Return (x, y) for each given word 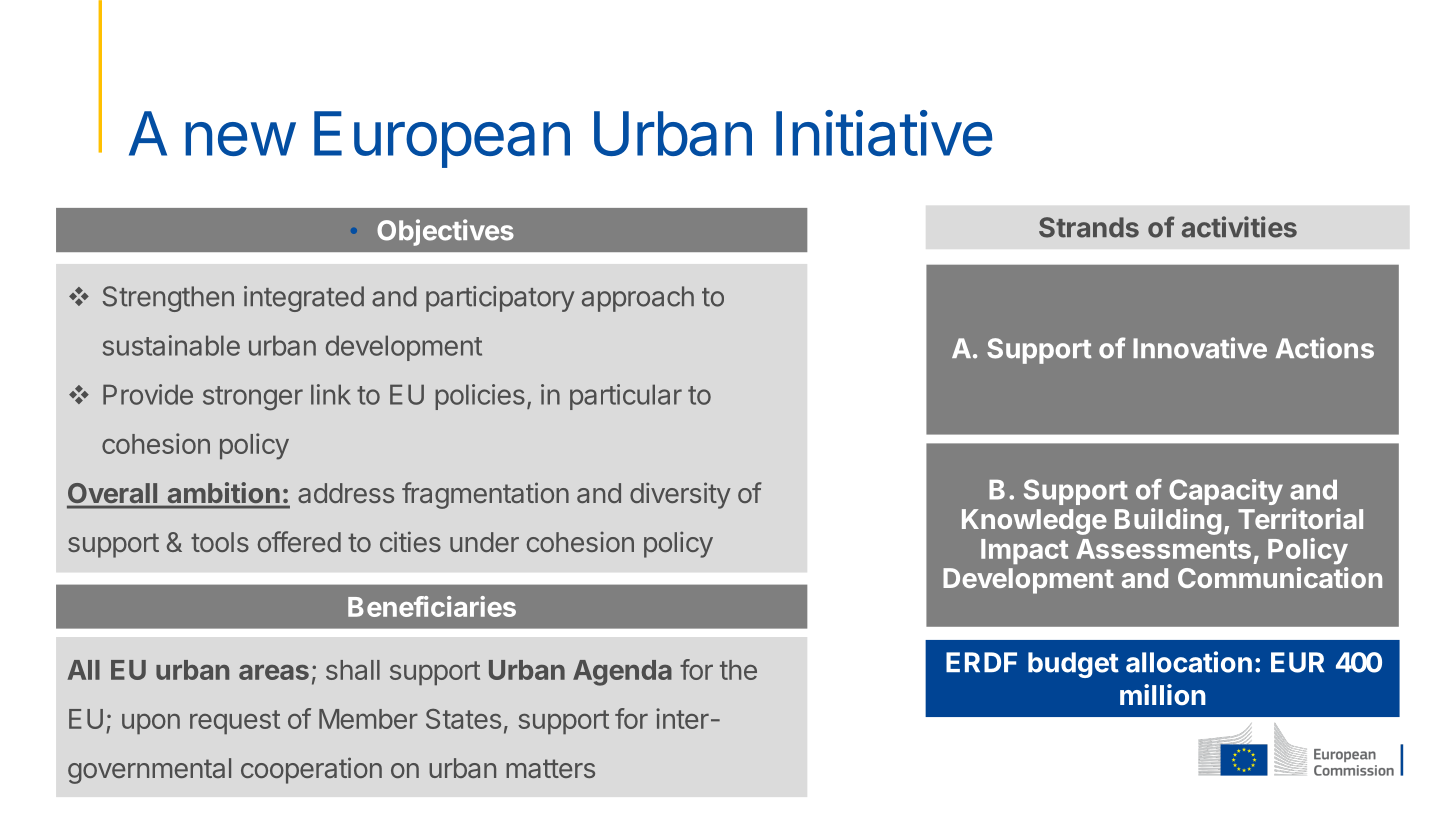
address (346, 493)
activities (1239, 227)
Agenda (622, 673)
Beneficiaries (432, 606)
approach (638, 299)
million (1163, 694)
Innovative (1200, 348)
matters (550, 768)
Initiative (884, 133)
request (235, 722)
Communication (1280, 577)
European (442, 139)
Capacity (1226, 492)
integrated (304, 299)
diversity (680, 495)
